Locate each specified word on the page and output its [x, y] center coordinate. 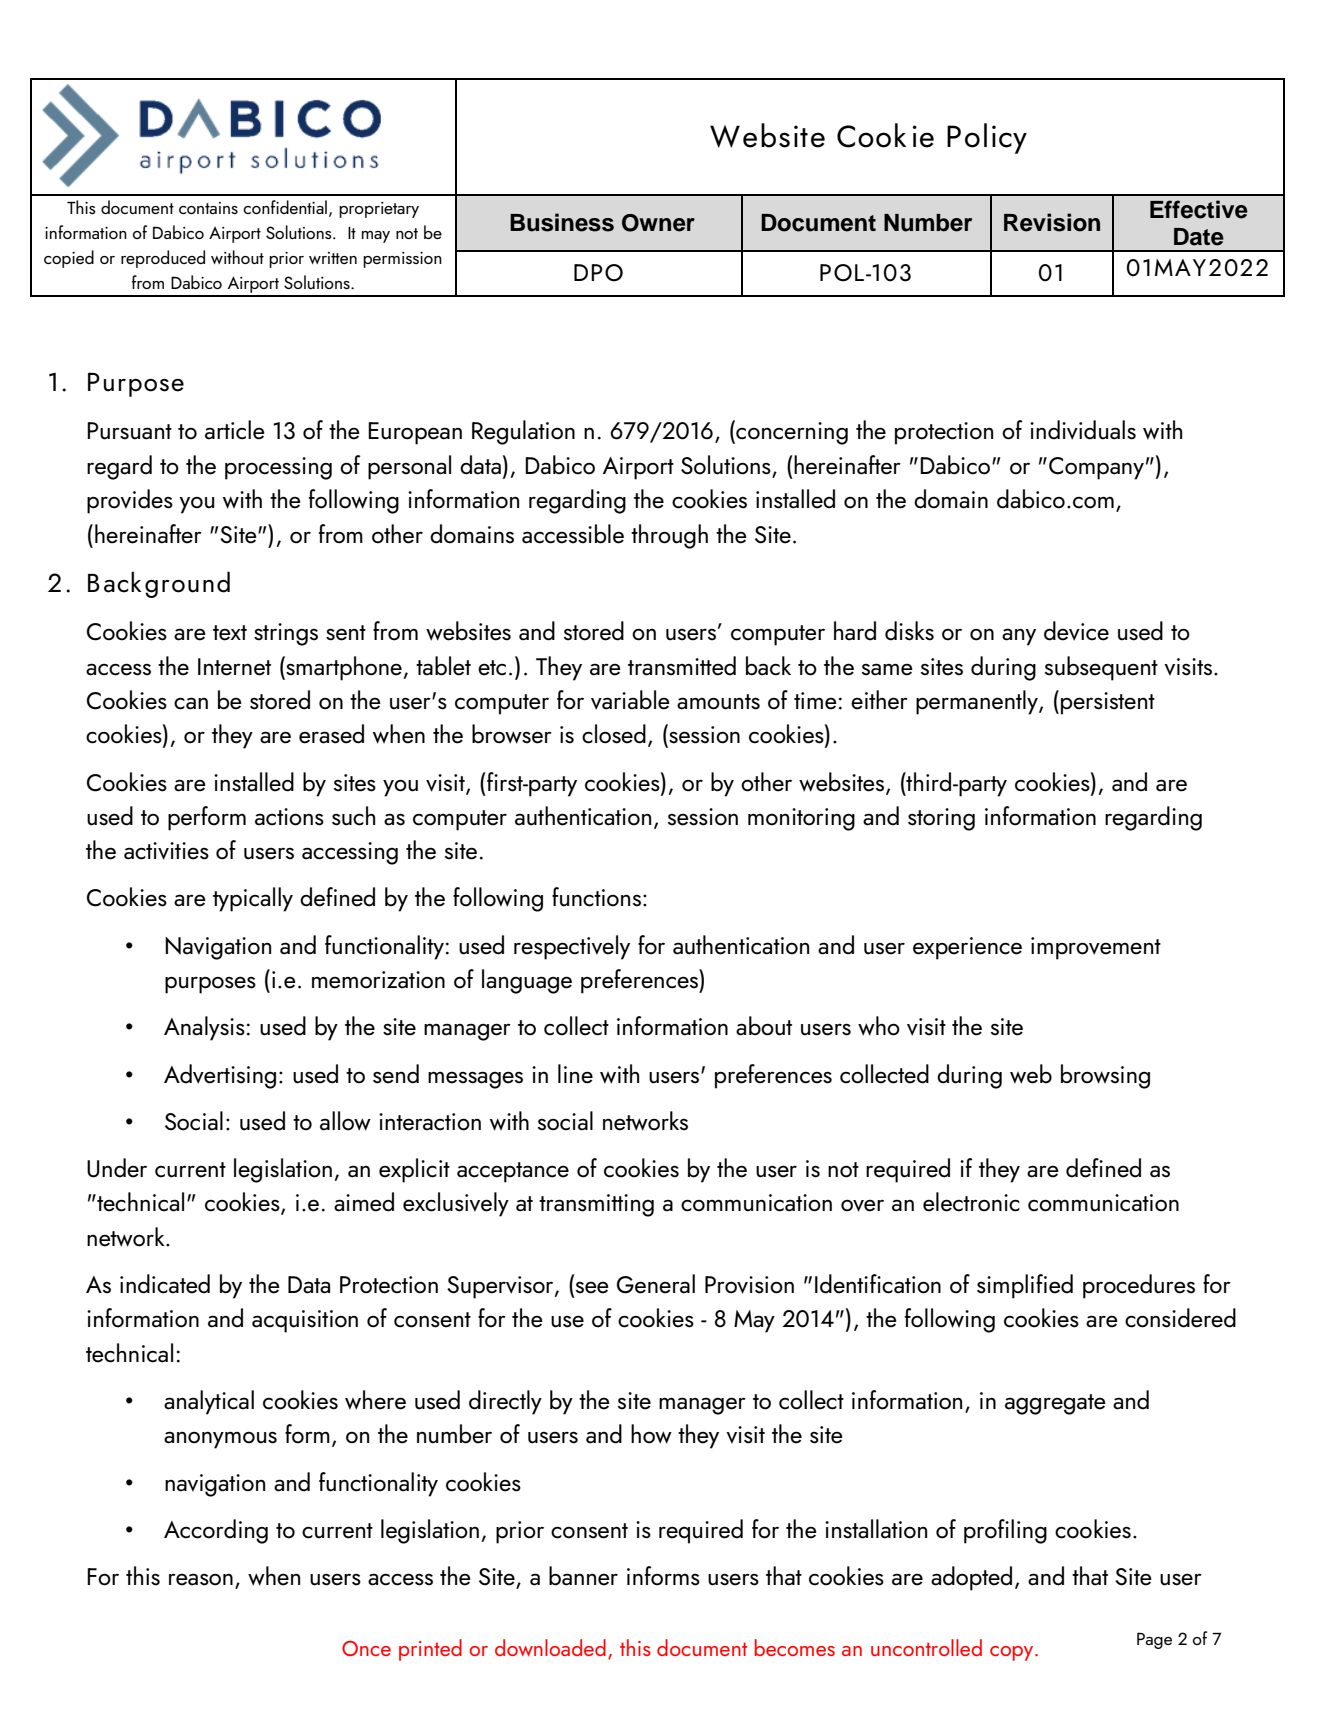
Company [1096, 468]
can [191, 703]
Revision [1052, 222]
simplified [1025, 1286]
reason [201, 1579]
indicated [165, 1284]
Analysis [204, 1028]
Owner [658, 223]
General [656, 1284]
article [235, 430]
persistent [1108, 703]
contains [208, 208]
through [669, 536]
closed [614, 734]
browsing [1105, 1076]
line [575, 1074]
